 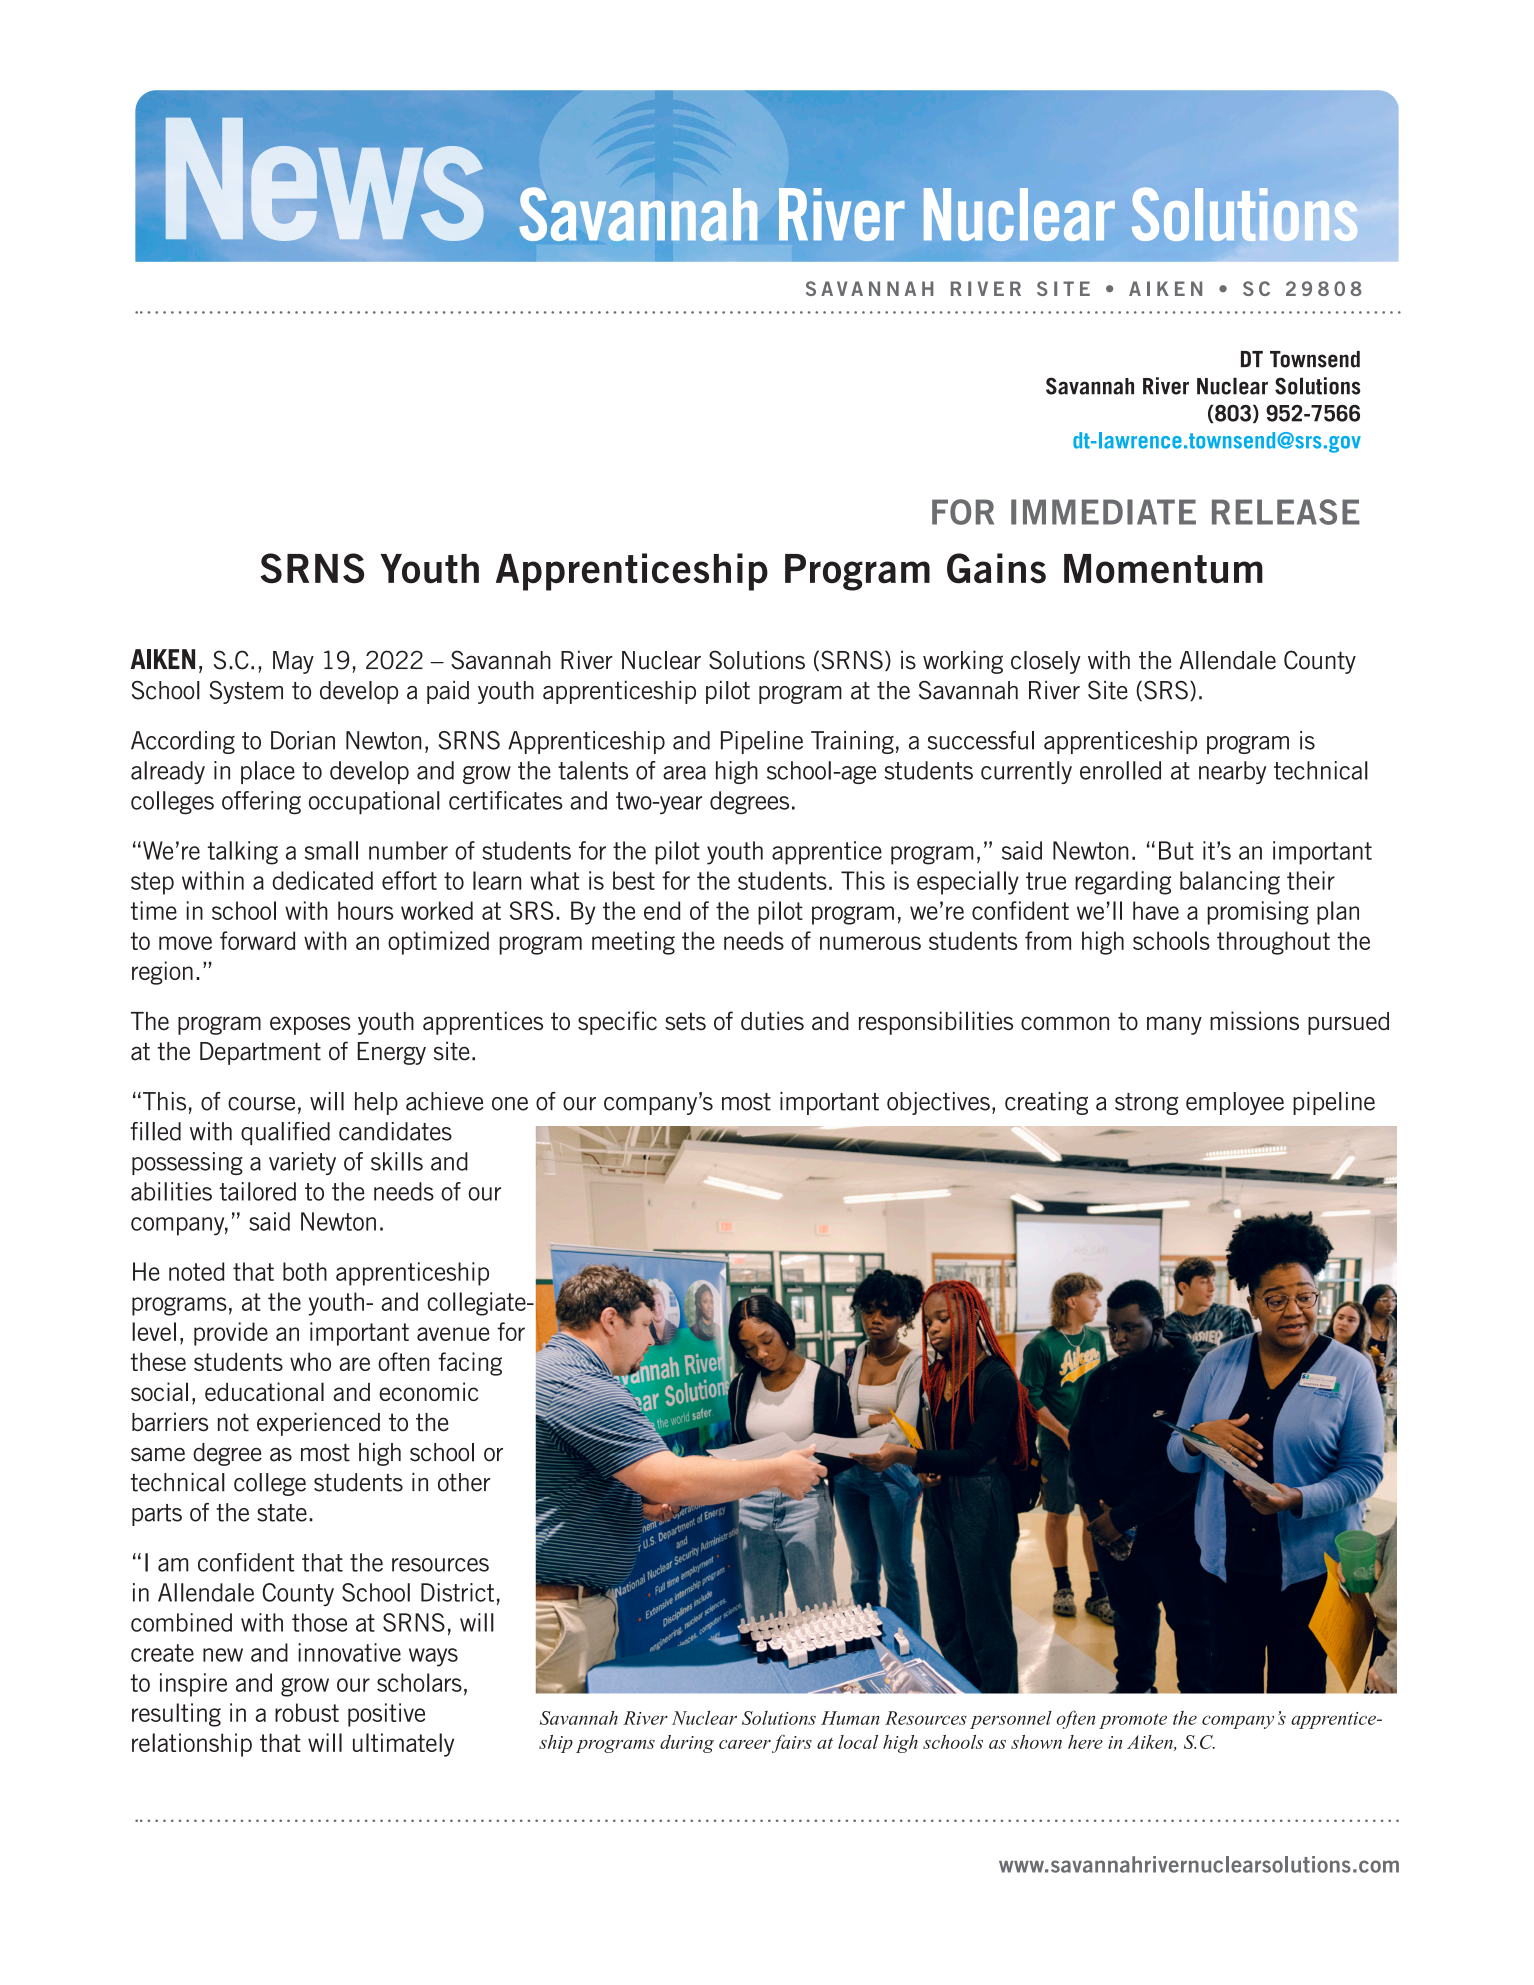 I want to click on both, so click(x=305, y=1271).
